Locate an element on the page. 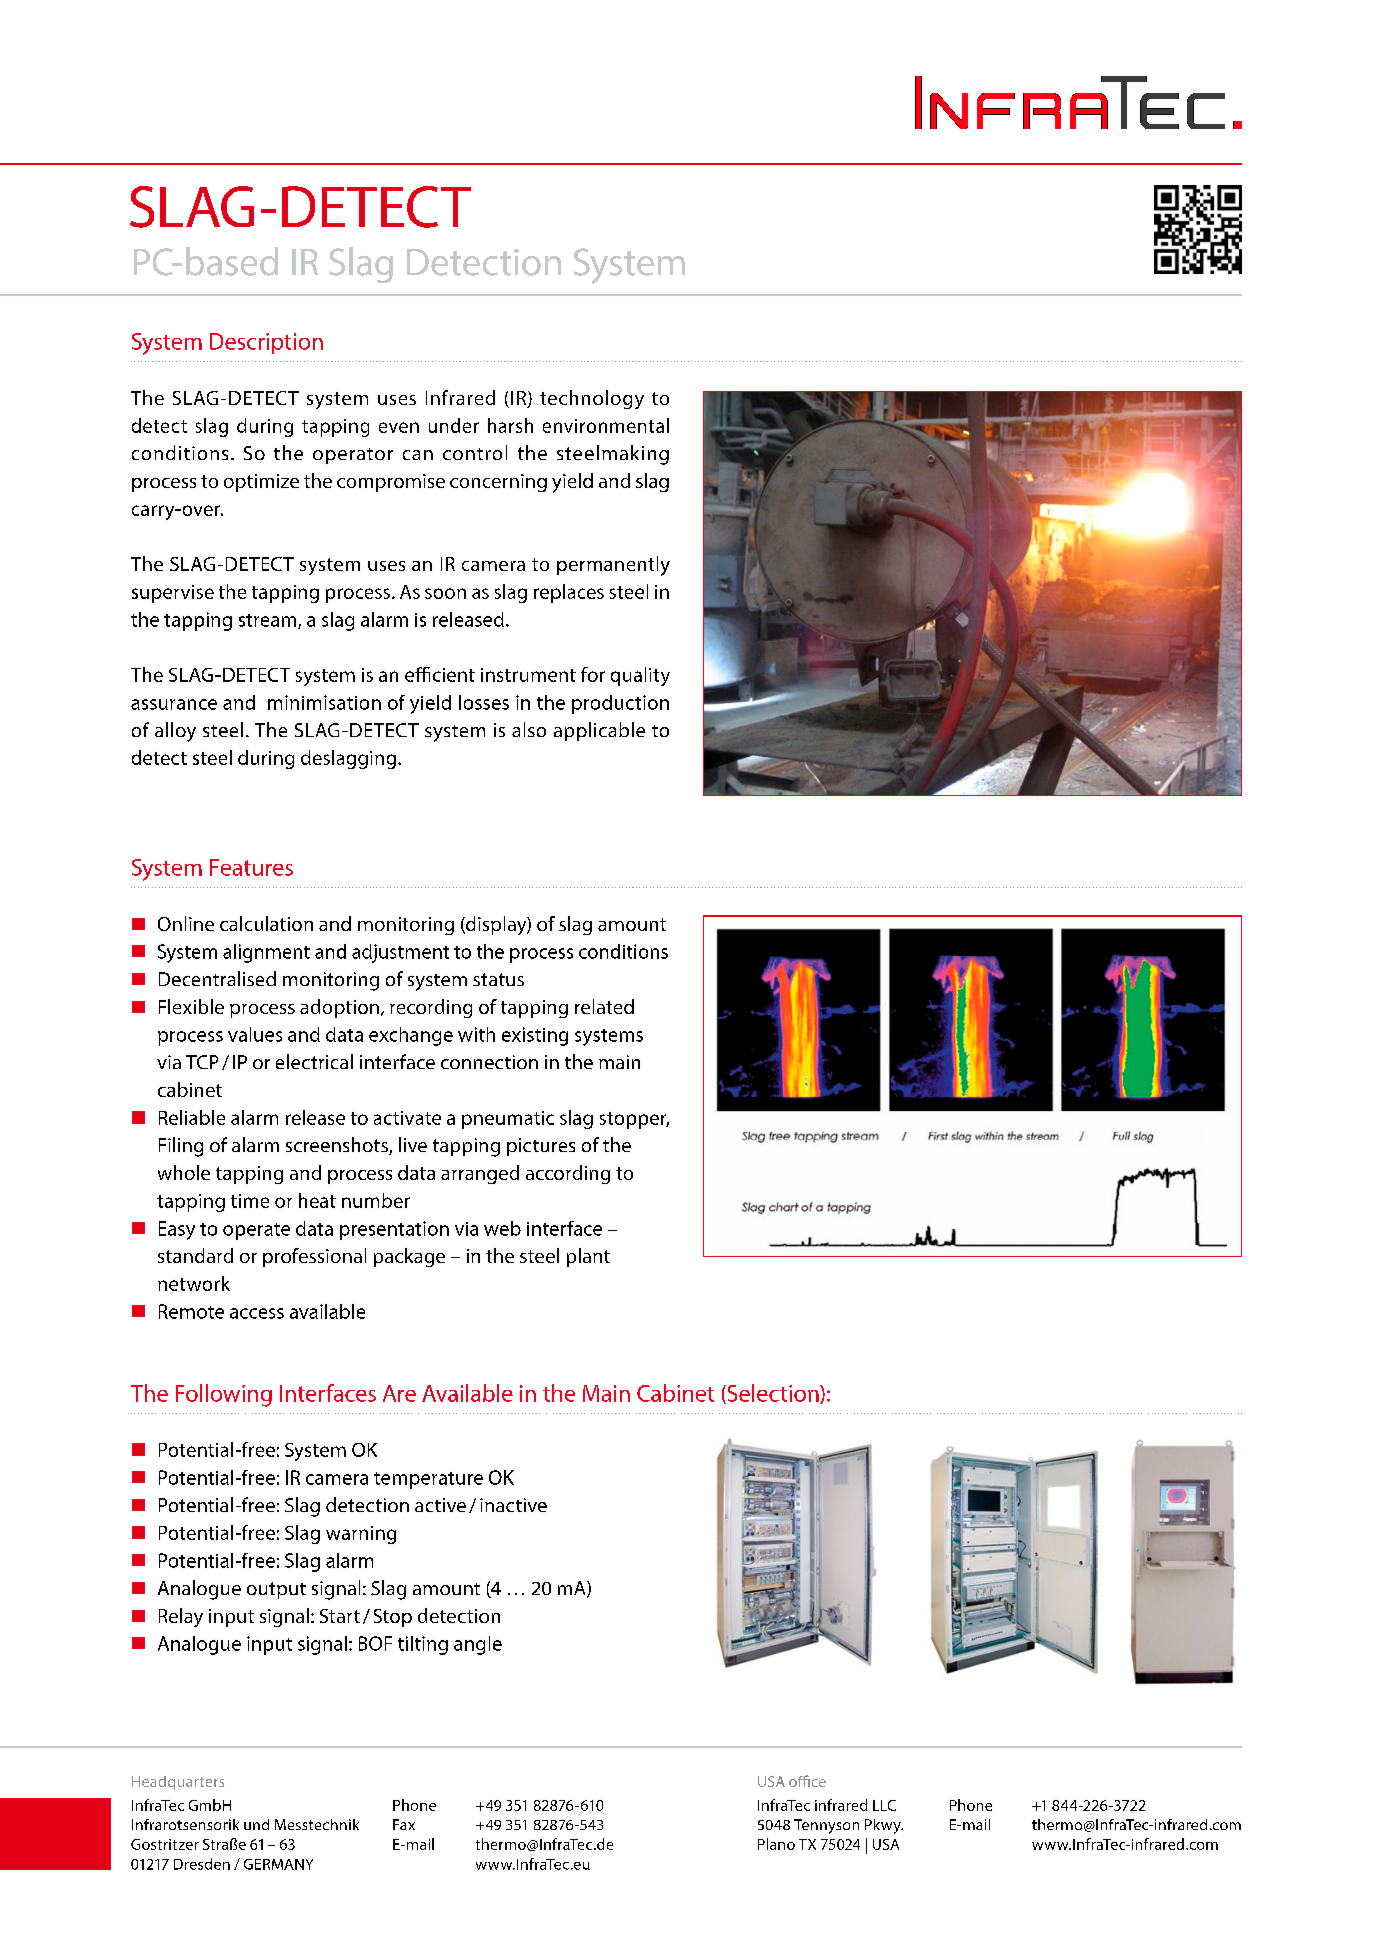  related is located at coordinates (604, 1006).
